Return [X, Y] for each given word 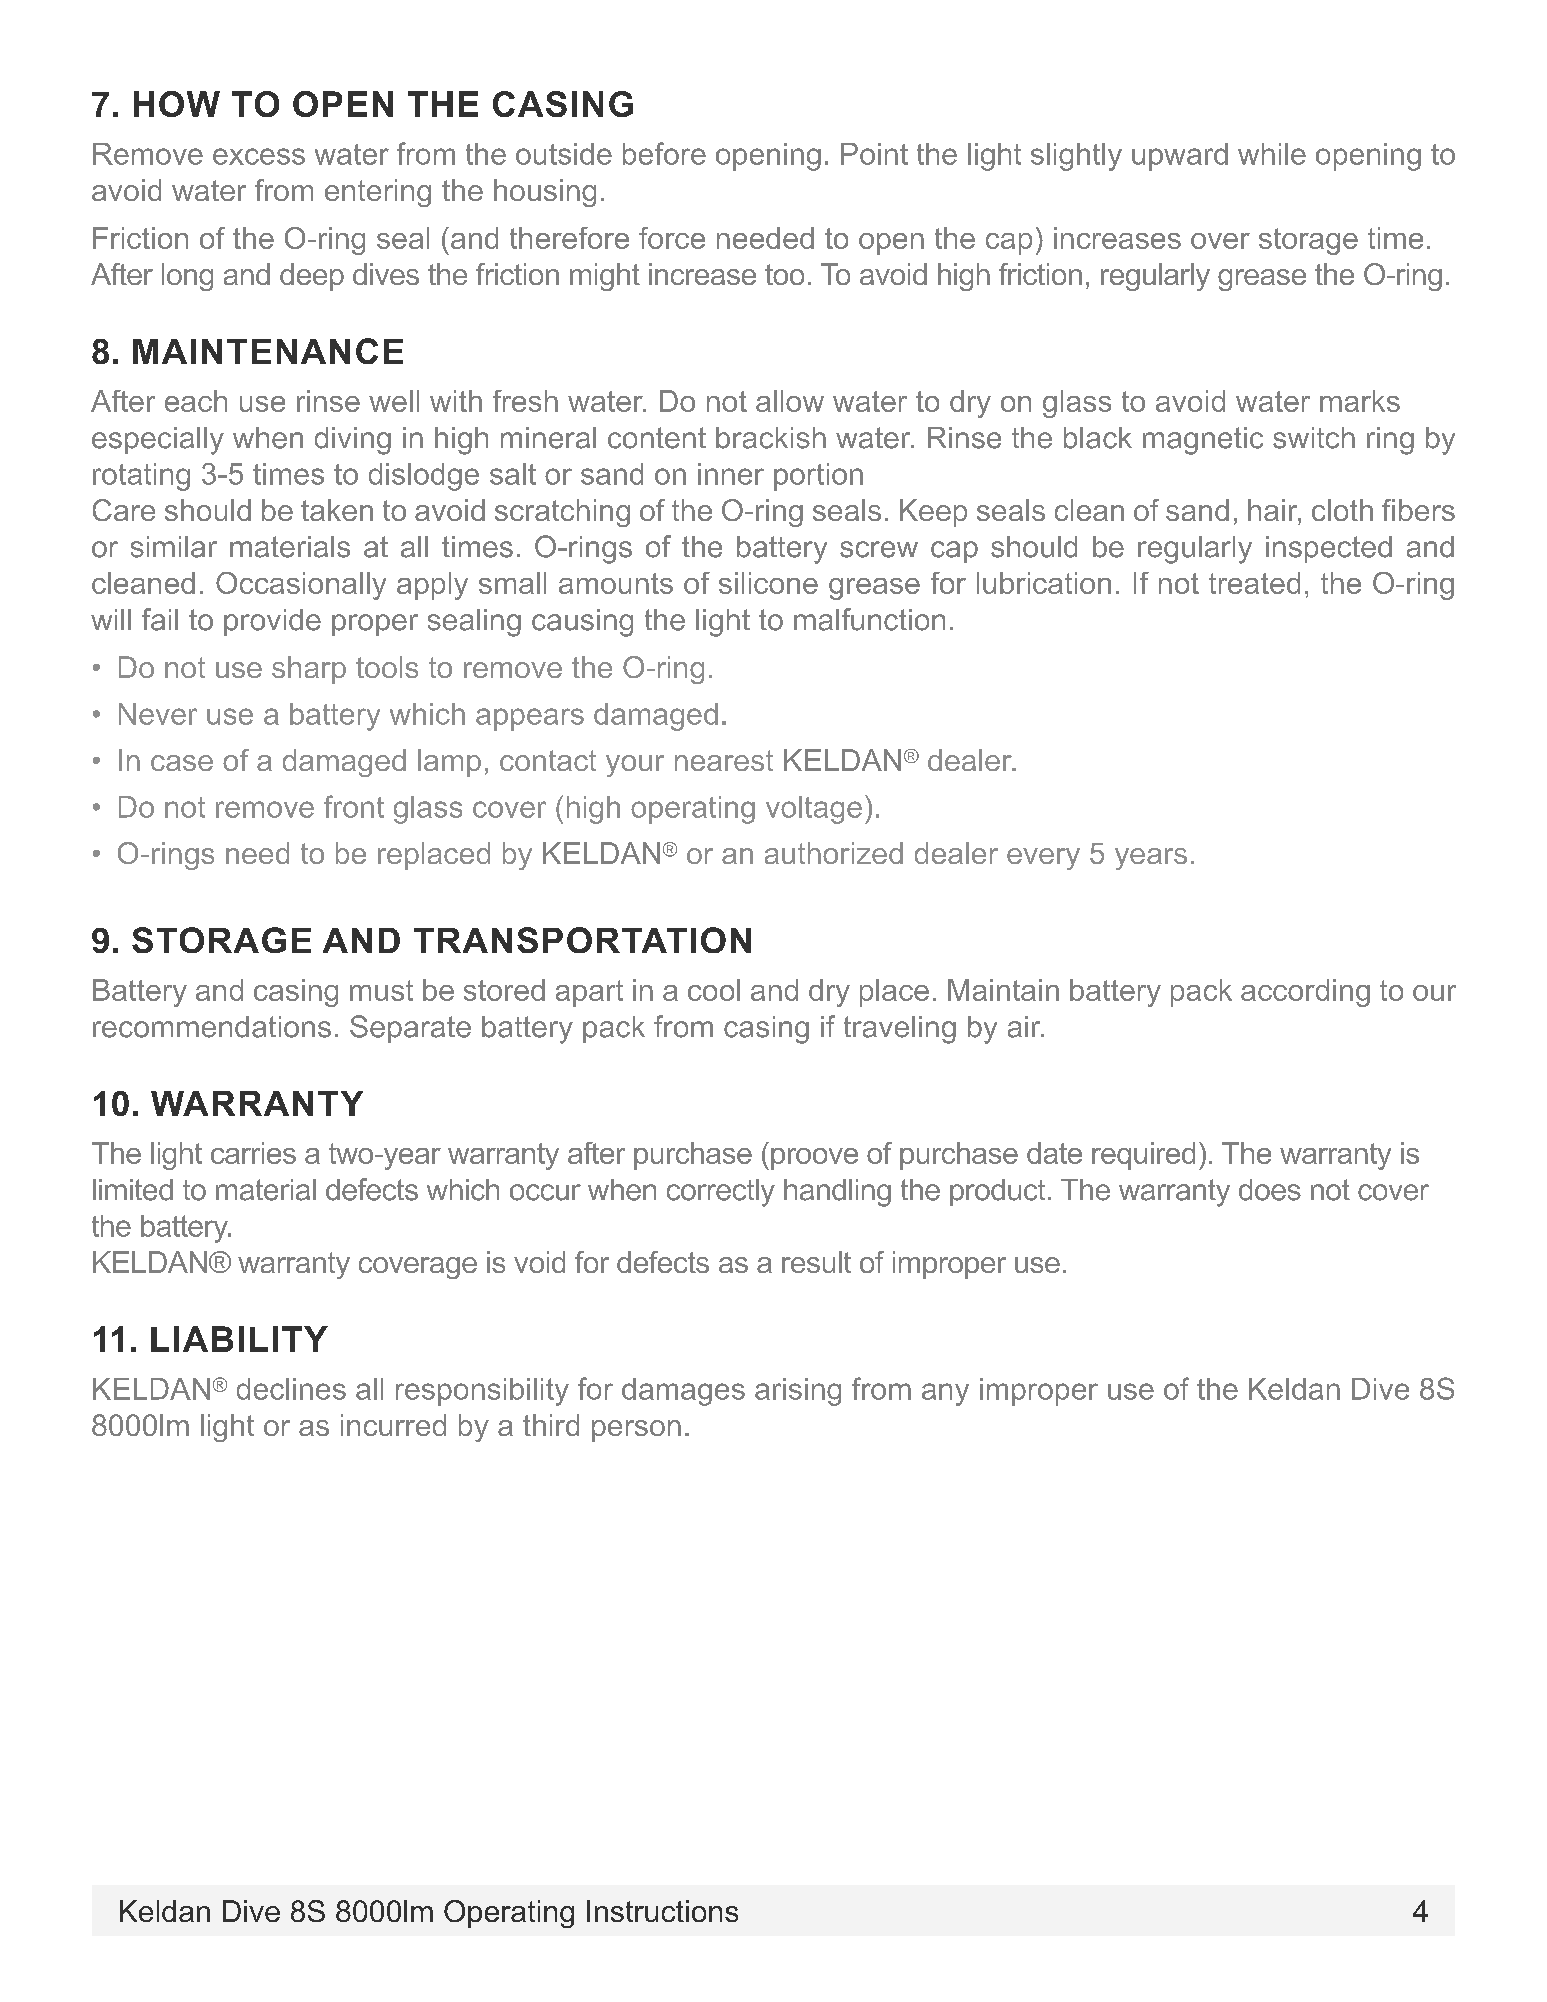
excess [259, 156]
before [664, 153]
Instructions [662, 1911]
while [1272, 154]
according [1305, 993]
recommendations [212, 1027]
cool [714, 990]
